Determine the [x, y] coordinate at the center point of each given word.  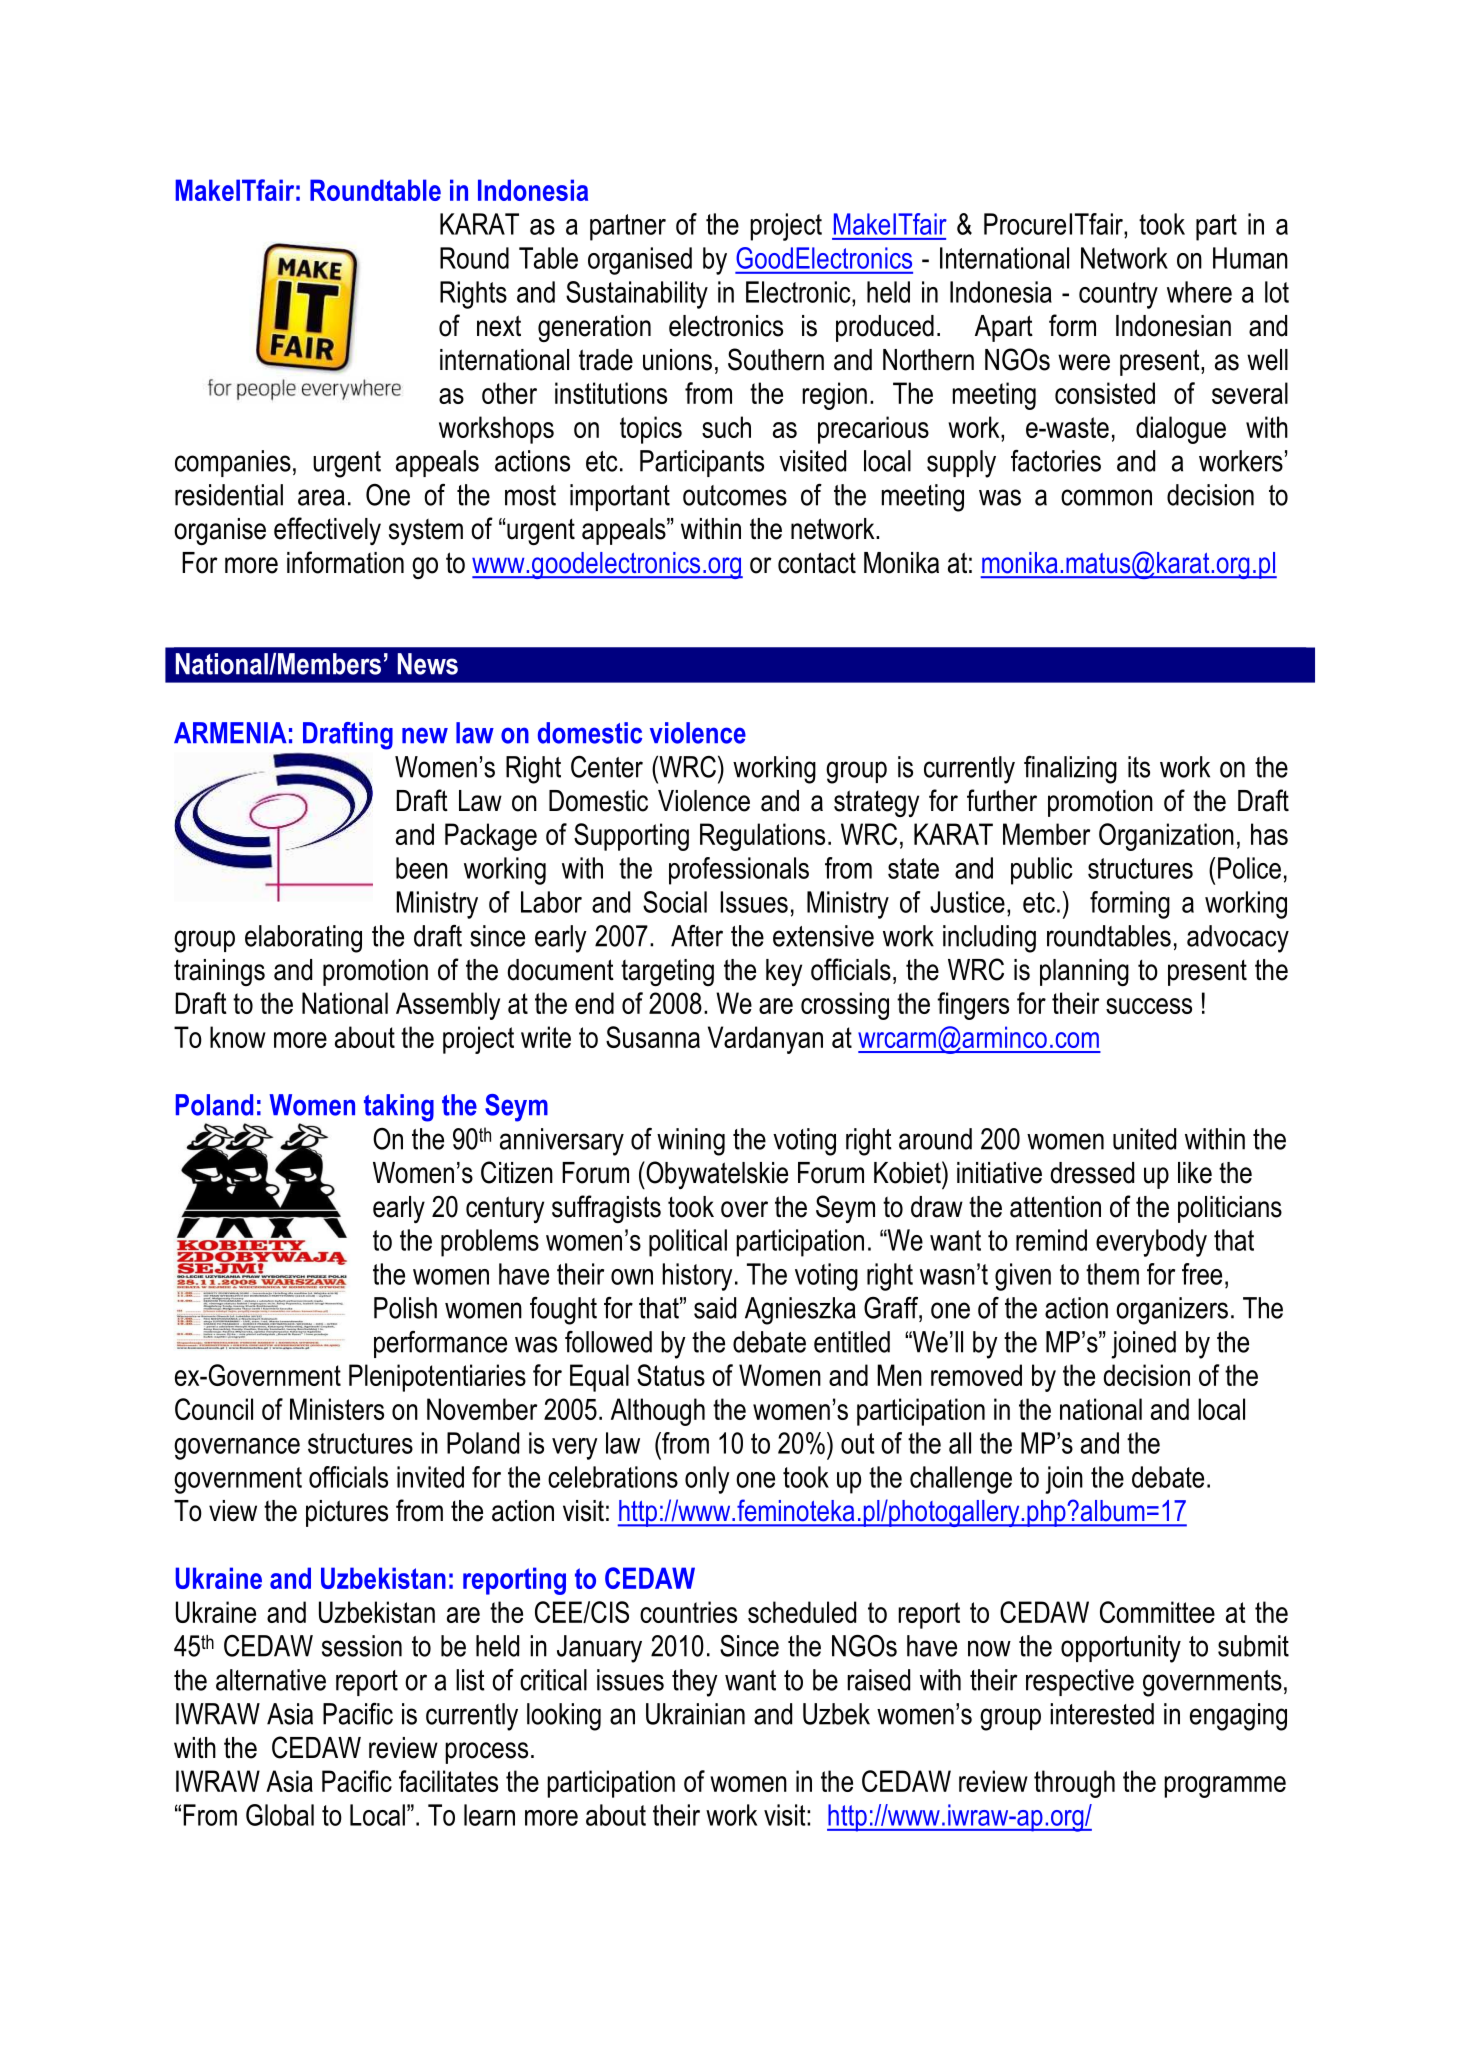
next [499, 326]
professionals [739, 871]
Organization [1166, 837]
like [1195, 1173]
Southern [776, 359]
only [707, 1480]
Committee [1157, 1612]
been [422, 868]
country [1118, 295]
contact [817, 563]
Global [280, 1815]
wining [691, 1142]
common [1106, 497]
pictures [347, 1513]
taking [399, 1108]
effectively [327, 531]
